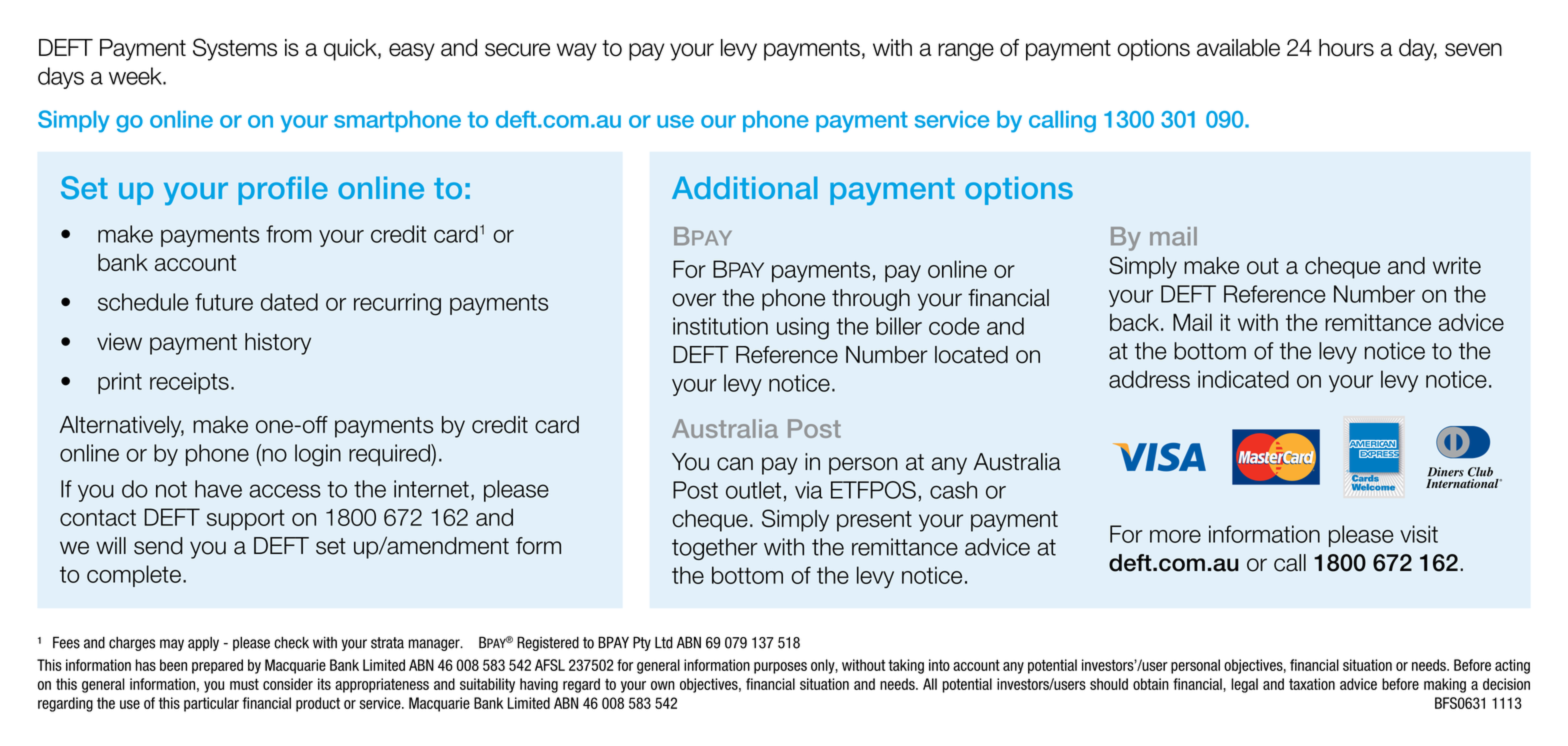  Describe the element at coordinates (235, 49) in the page. I see `Systems` at that location.
